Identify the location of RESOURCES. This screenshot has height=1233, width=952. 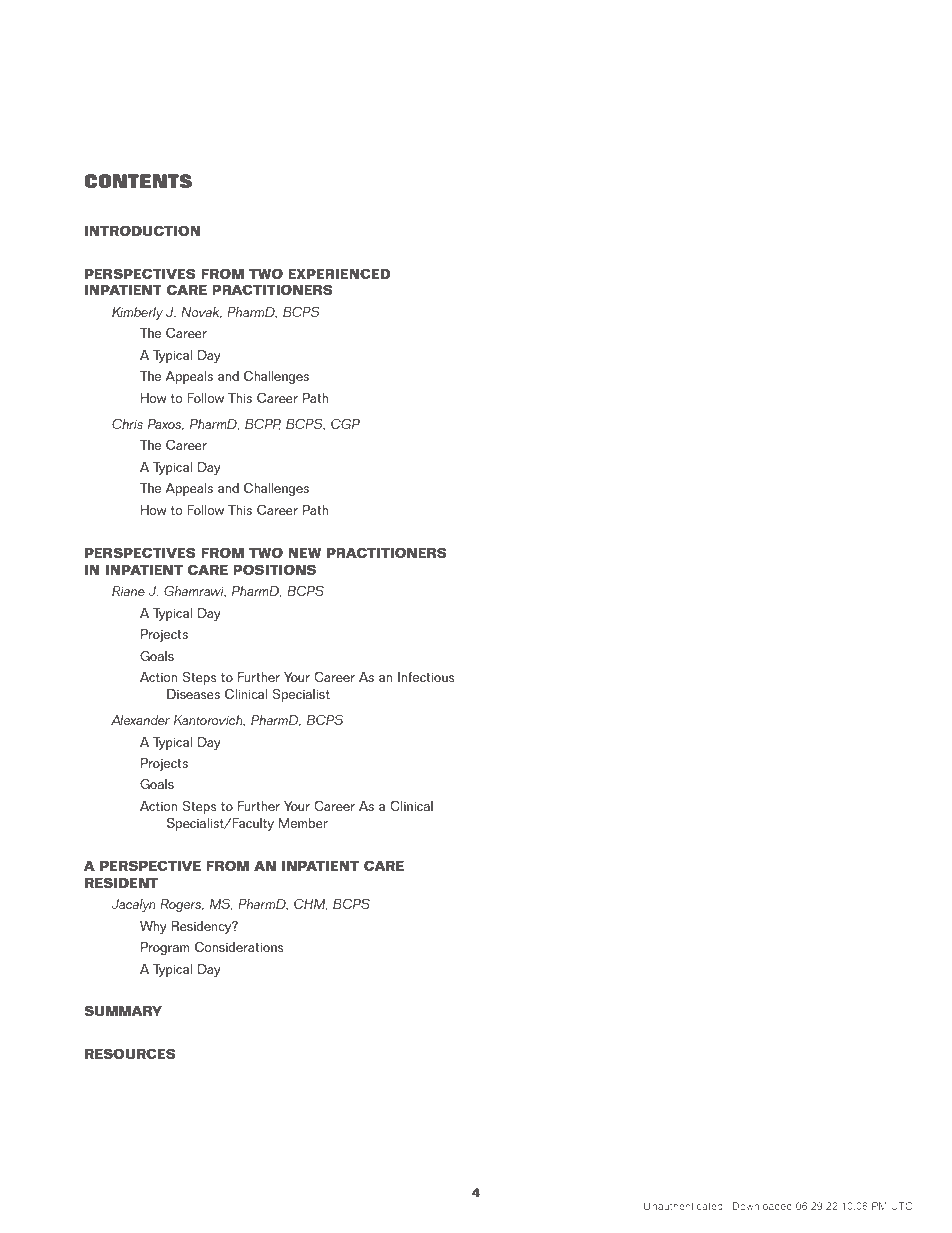
(130, 1053).
